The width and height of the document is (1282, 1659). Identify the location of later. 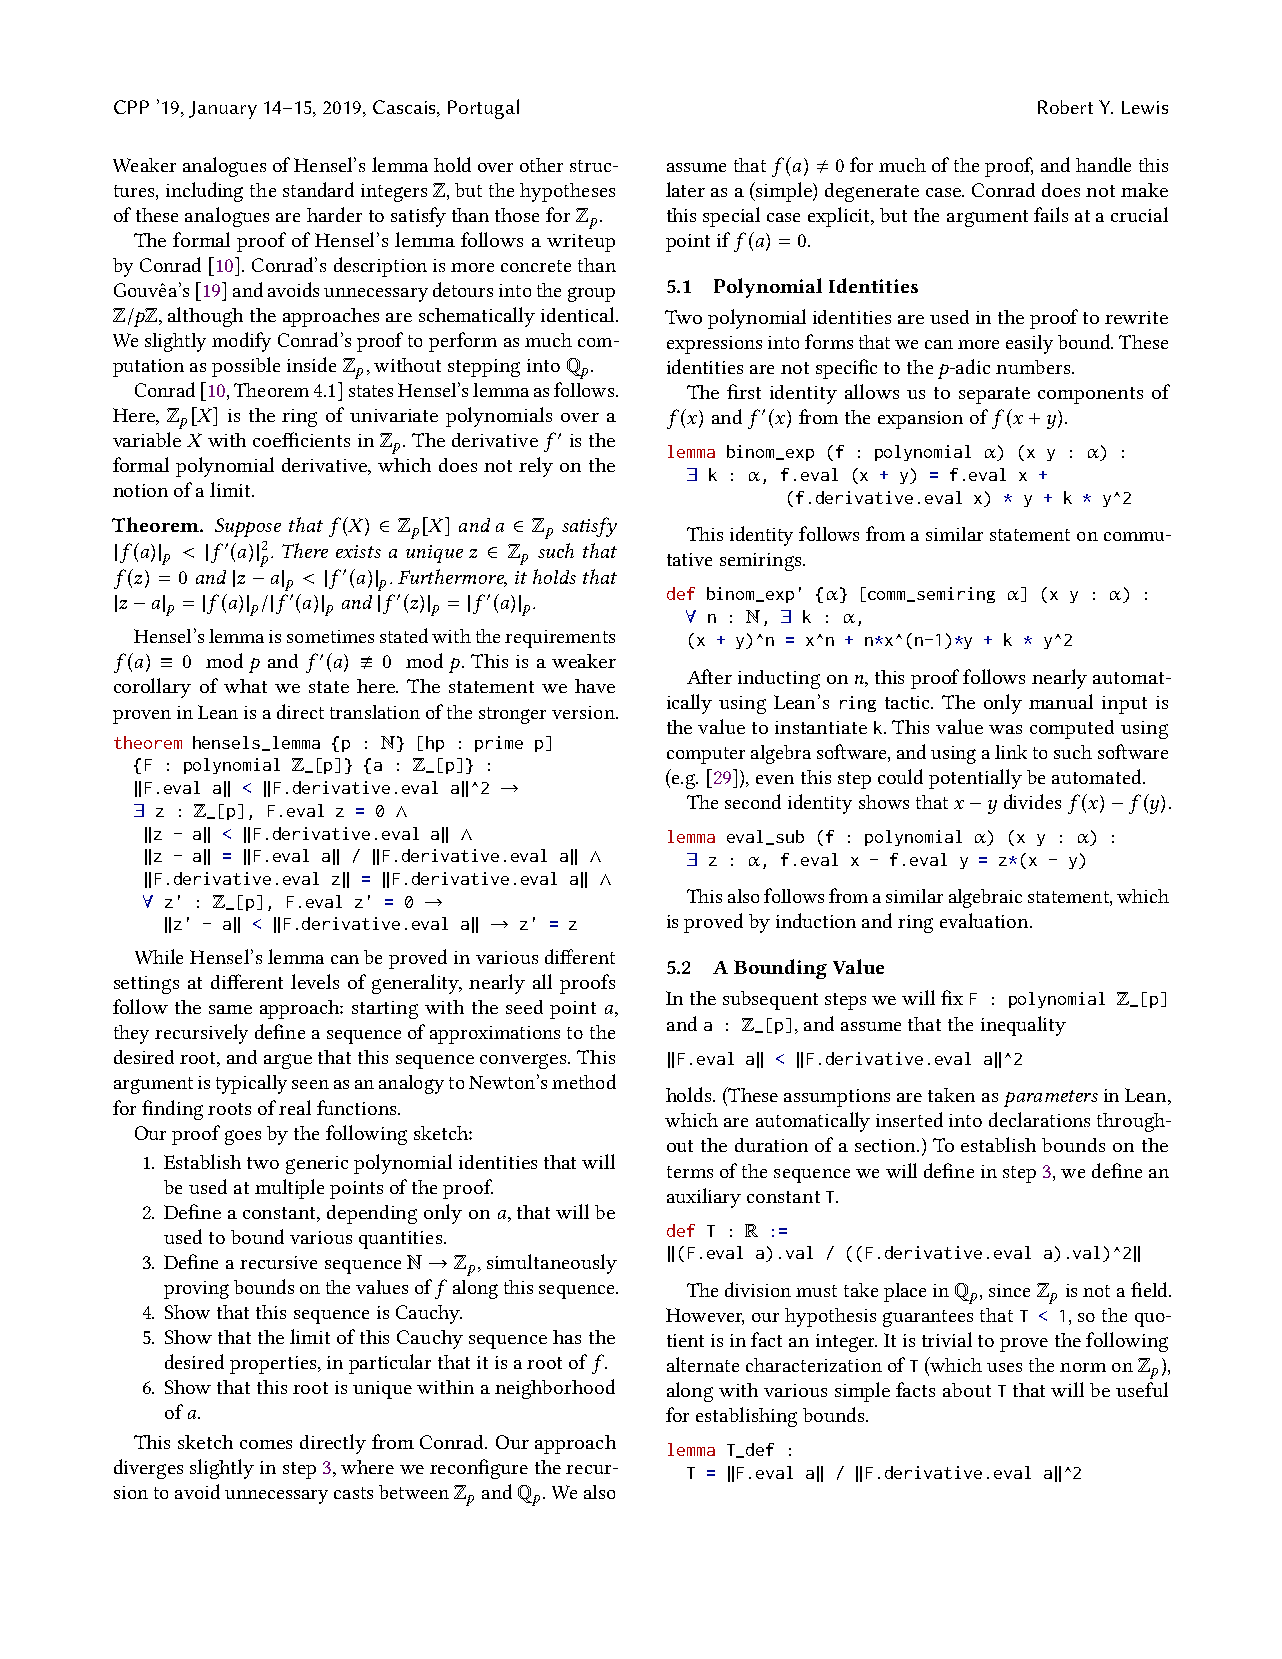
(685, 189).
